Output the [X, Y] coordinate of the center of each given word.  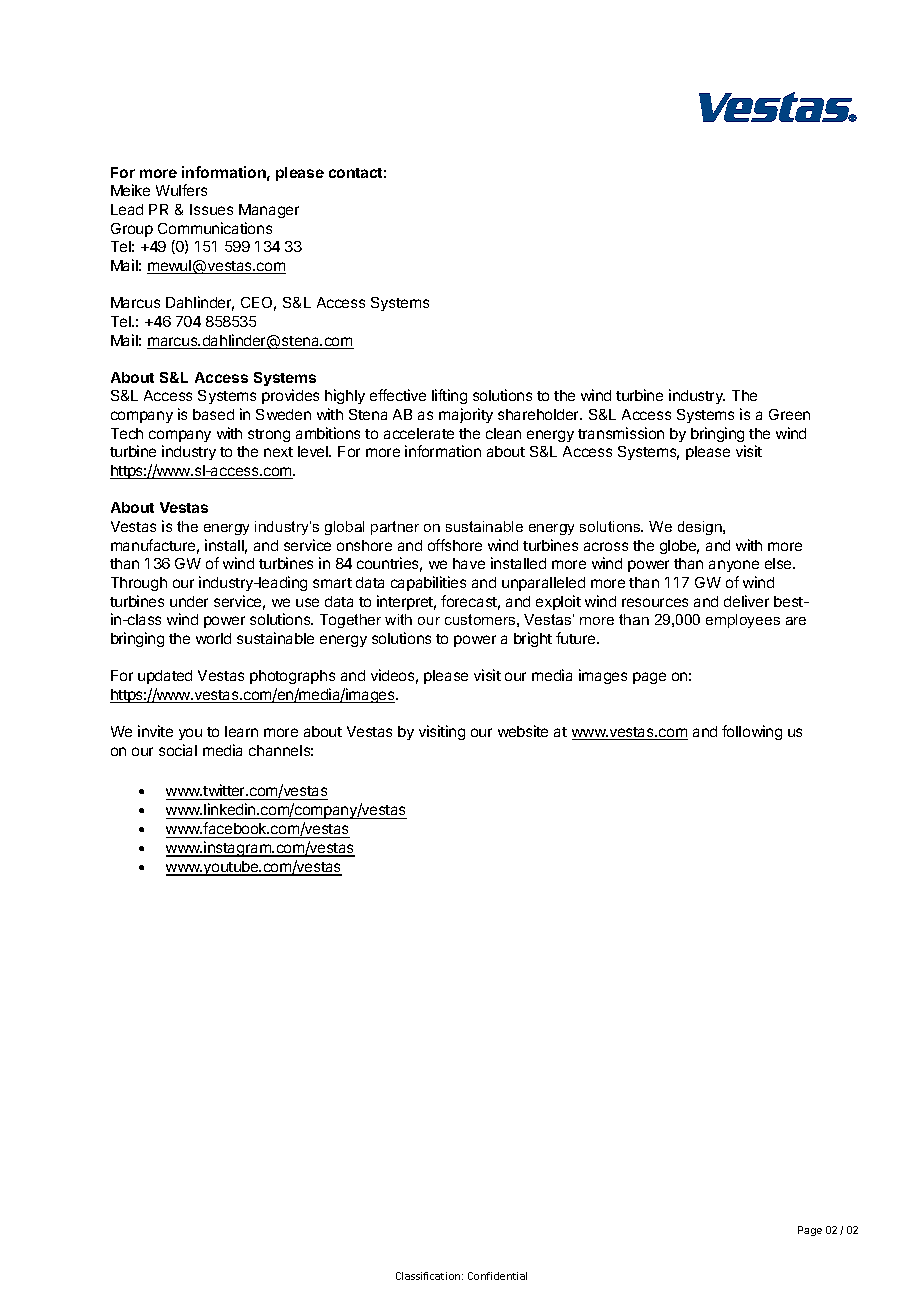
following [752, 732]
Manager [269, 211]
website [523, 731]
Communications [215, 228]
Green [789, 414]
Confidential [497, 1276]
